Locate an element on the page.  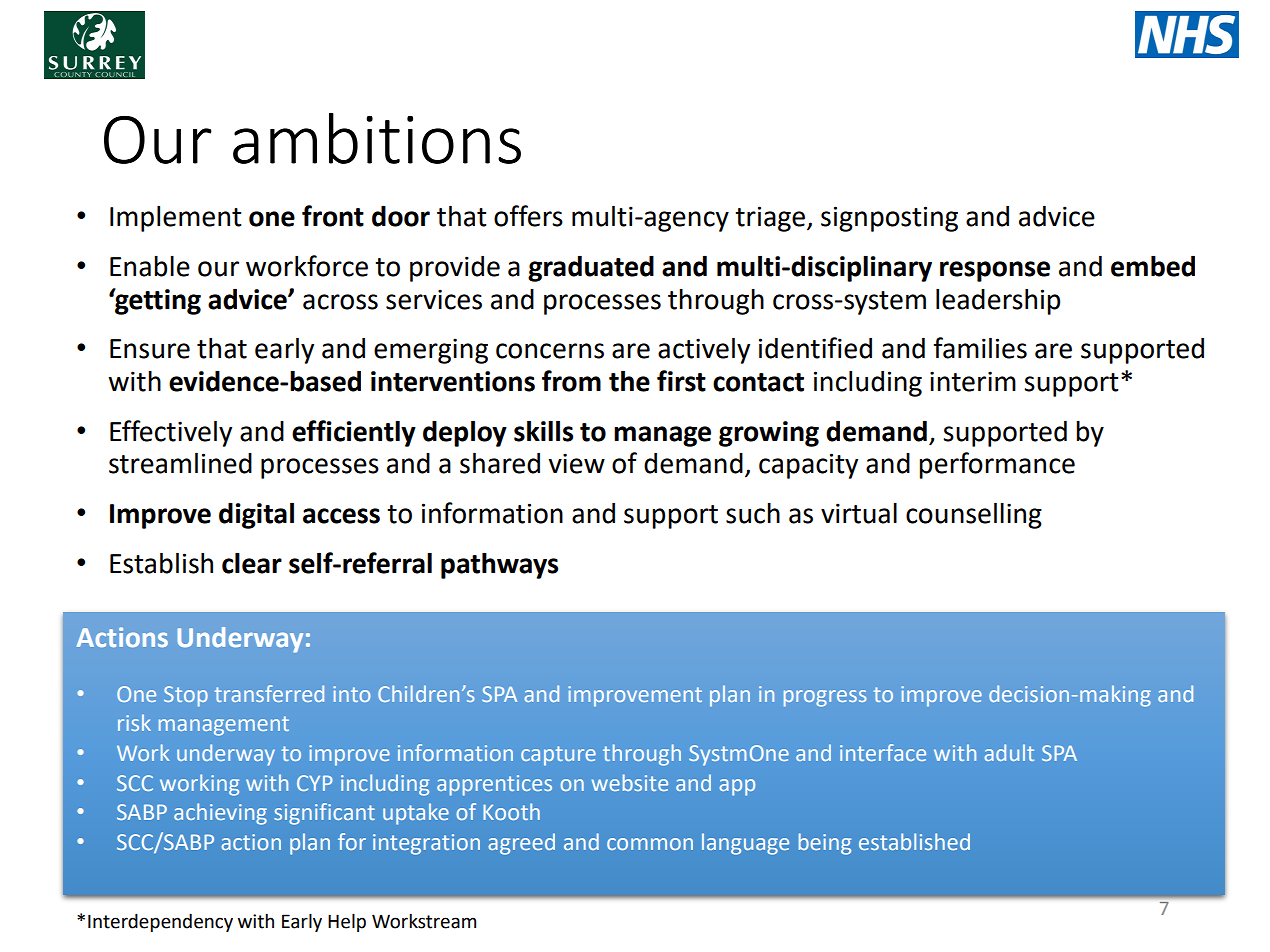
ambitions is located at coordinates (377, 138).
